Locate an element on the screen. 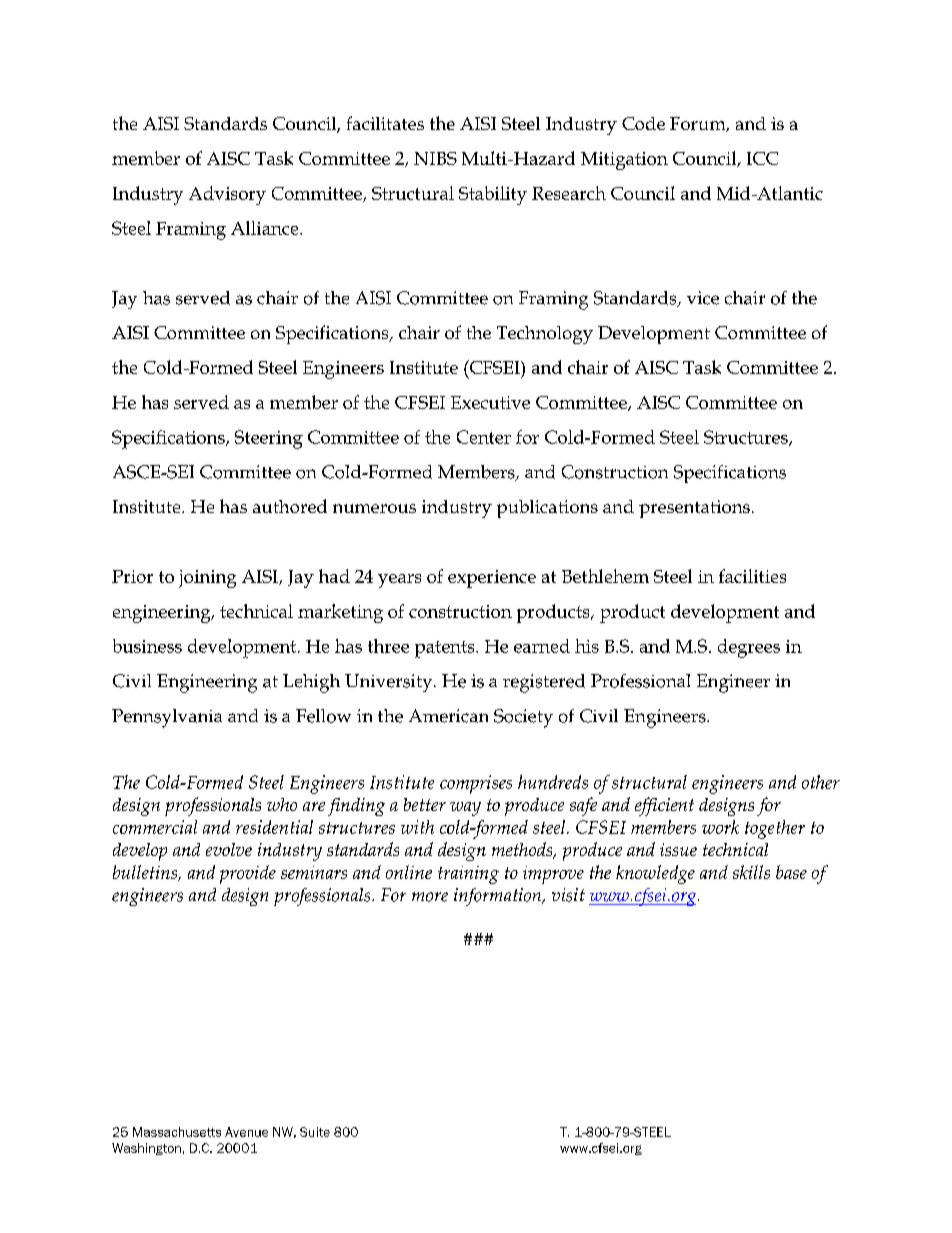 The height and width of the screenshot is (1233, 952). vice is located at coordinates (703, 298).
